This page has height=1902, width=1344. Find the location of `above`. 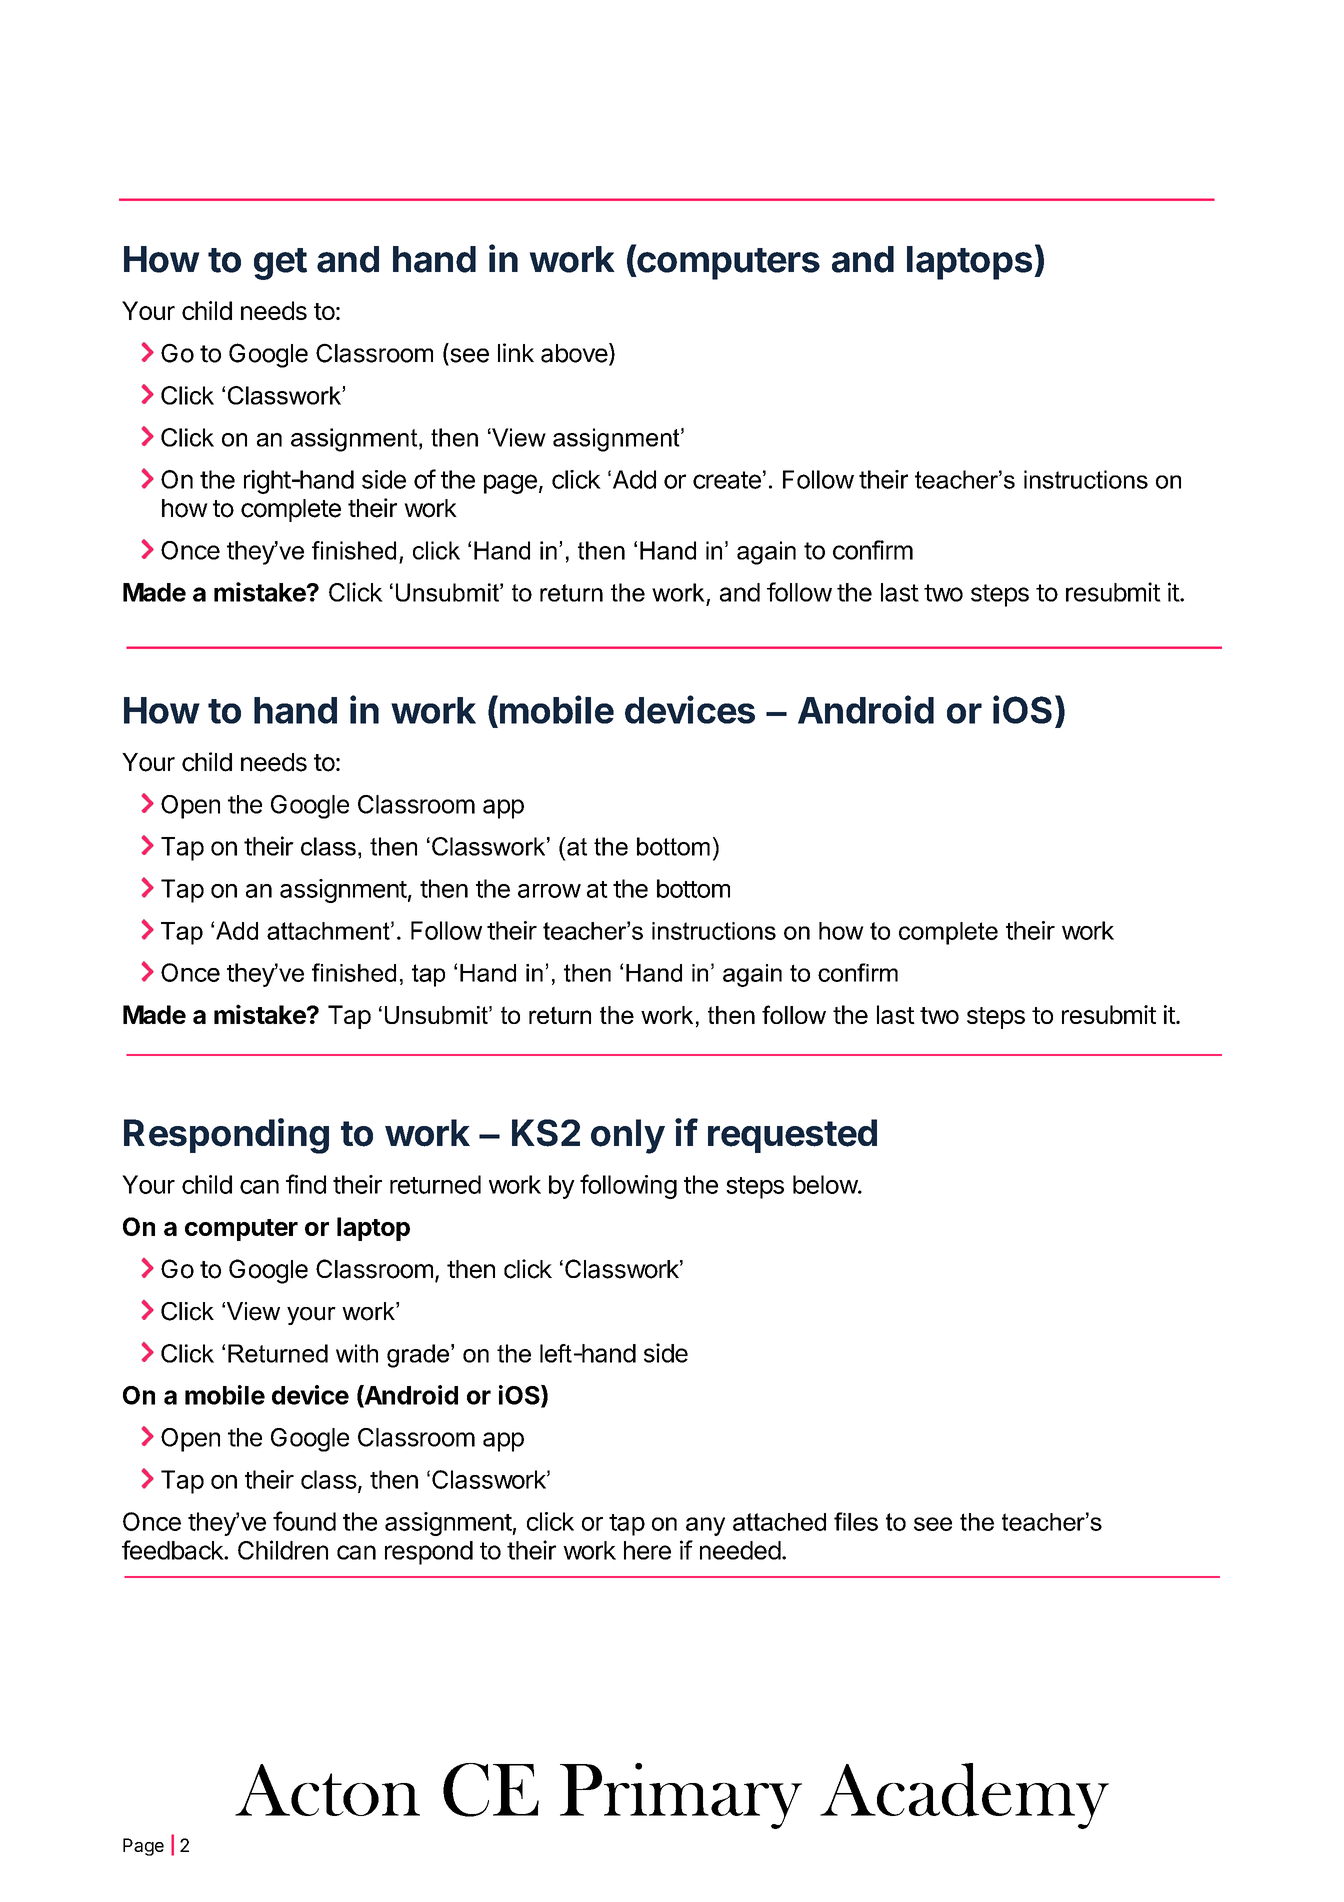

above is located at coordinates (574, 353).
